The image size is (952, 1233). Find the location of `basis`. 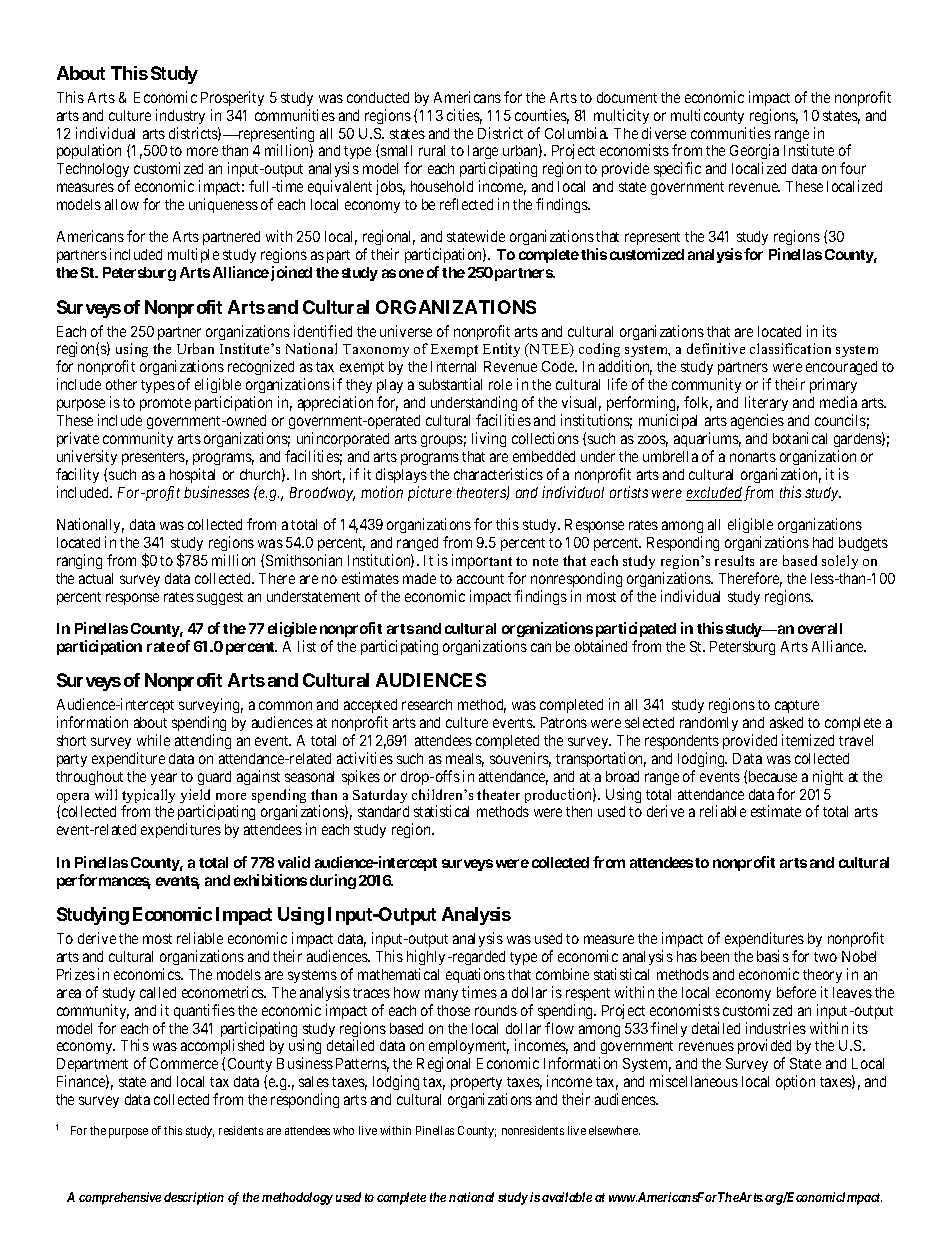

basis is located at coordinates (773, 956).
